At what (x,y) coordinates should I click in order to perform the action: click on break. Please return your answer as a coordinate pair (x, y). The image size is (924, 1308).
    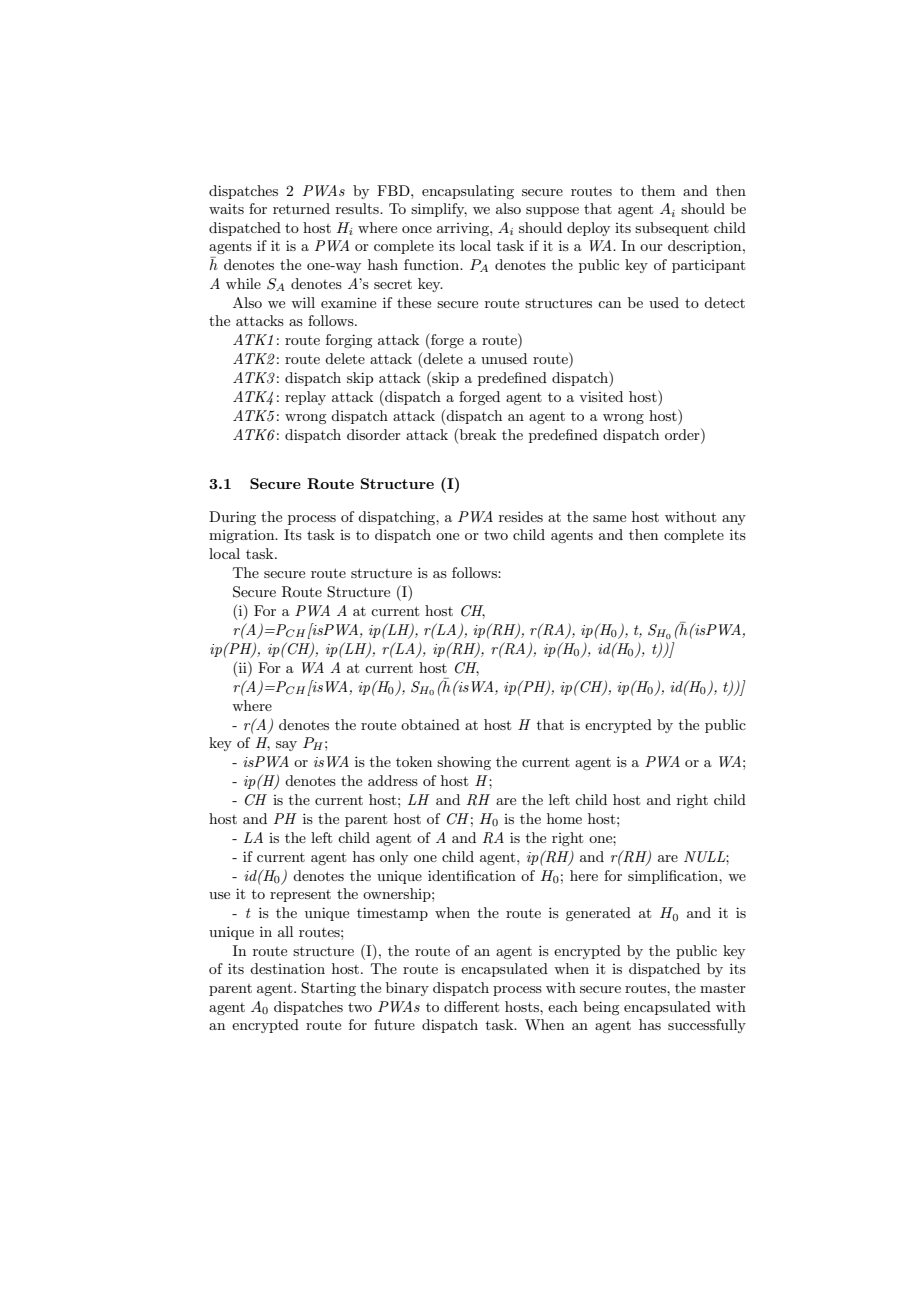
    Looking at the image, I should click on (476, 436).
